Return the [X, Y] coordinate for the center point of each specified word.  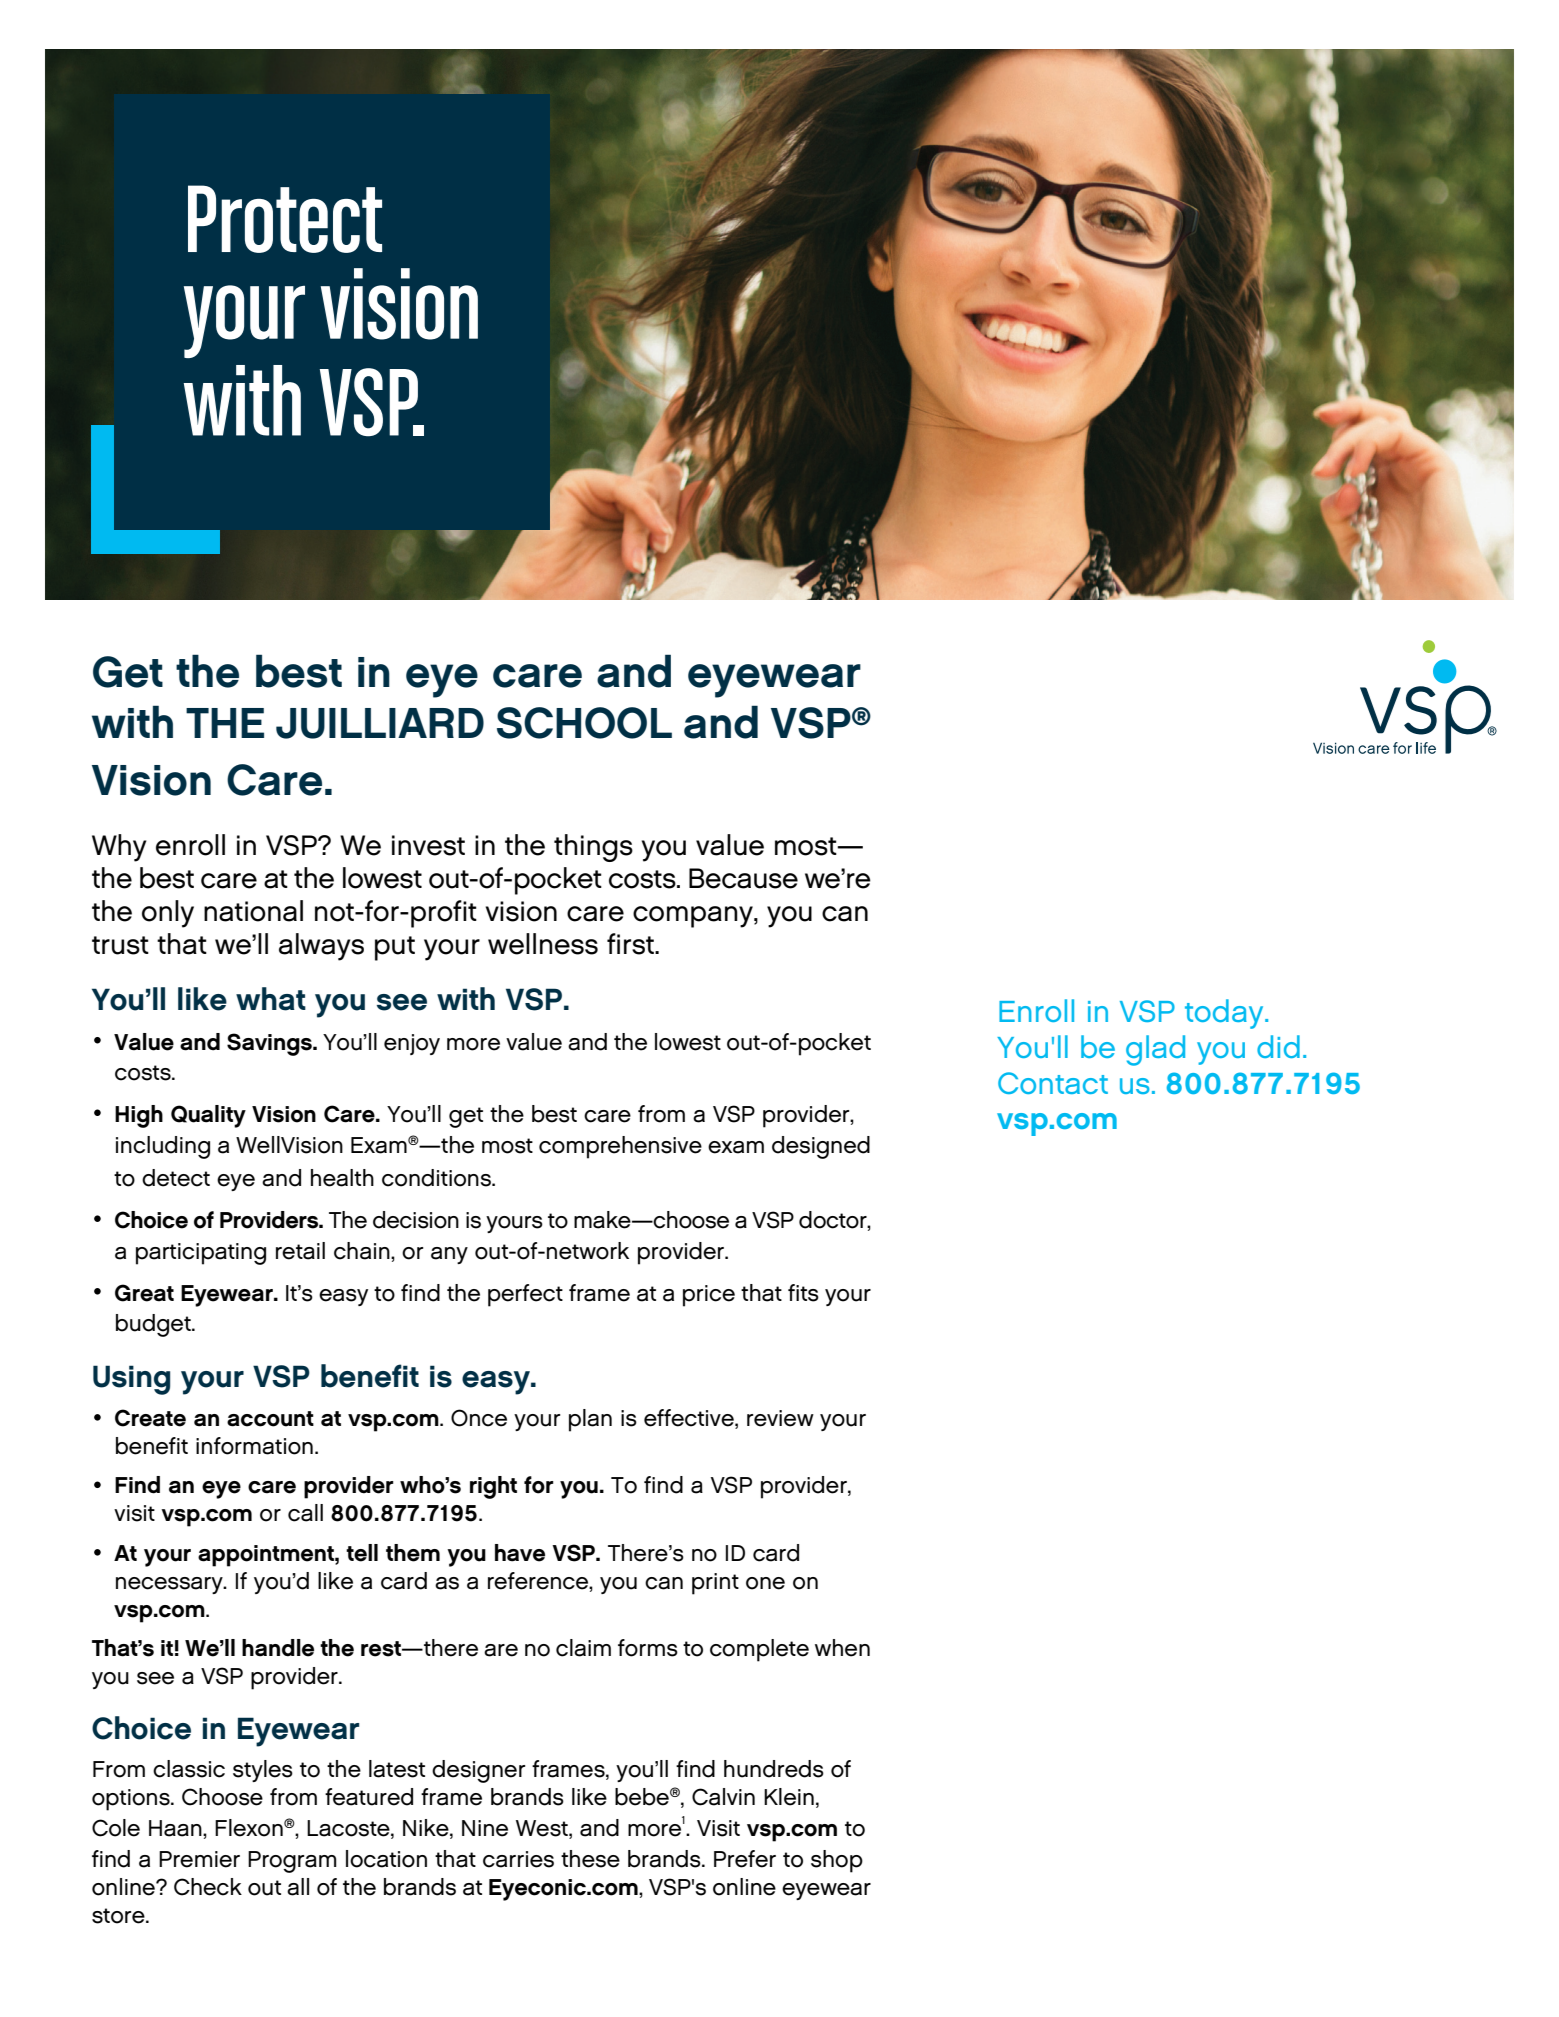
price [709, 1296]
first [631, 944]
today [1225, 1014]
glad [1155, 1050]
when [842, 1648]
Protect [285, 219]
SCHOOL [584, 723]
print [715, 1584]
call [305, 1513]
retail [300, 1251]
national [253, 911]
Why [119, 848]
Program [292, 1862]
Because [743, 878]
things [593, 848]
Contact [1053, 1083]
